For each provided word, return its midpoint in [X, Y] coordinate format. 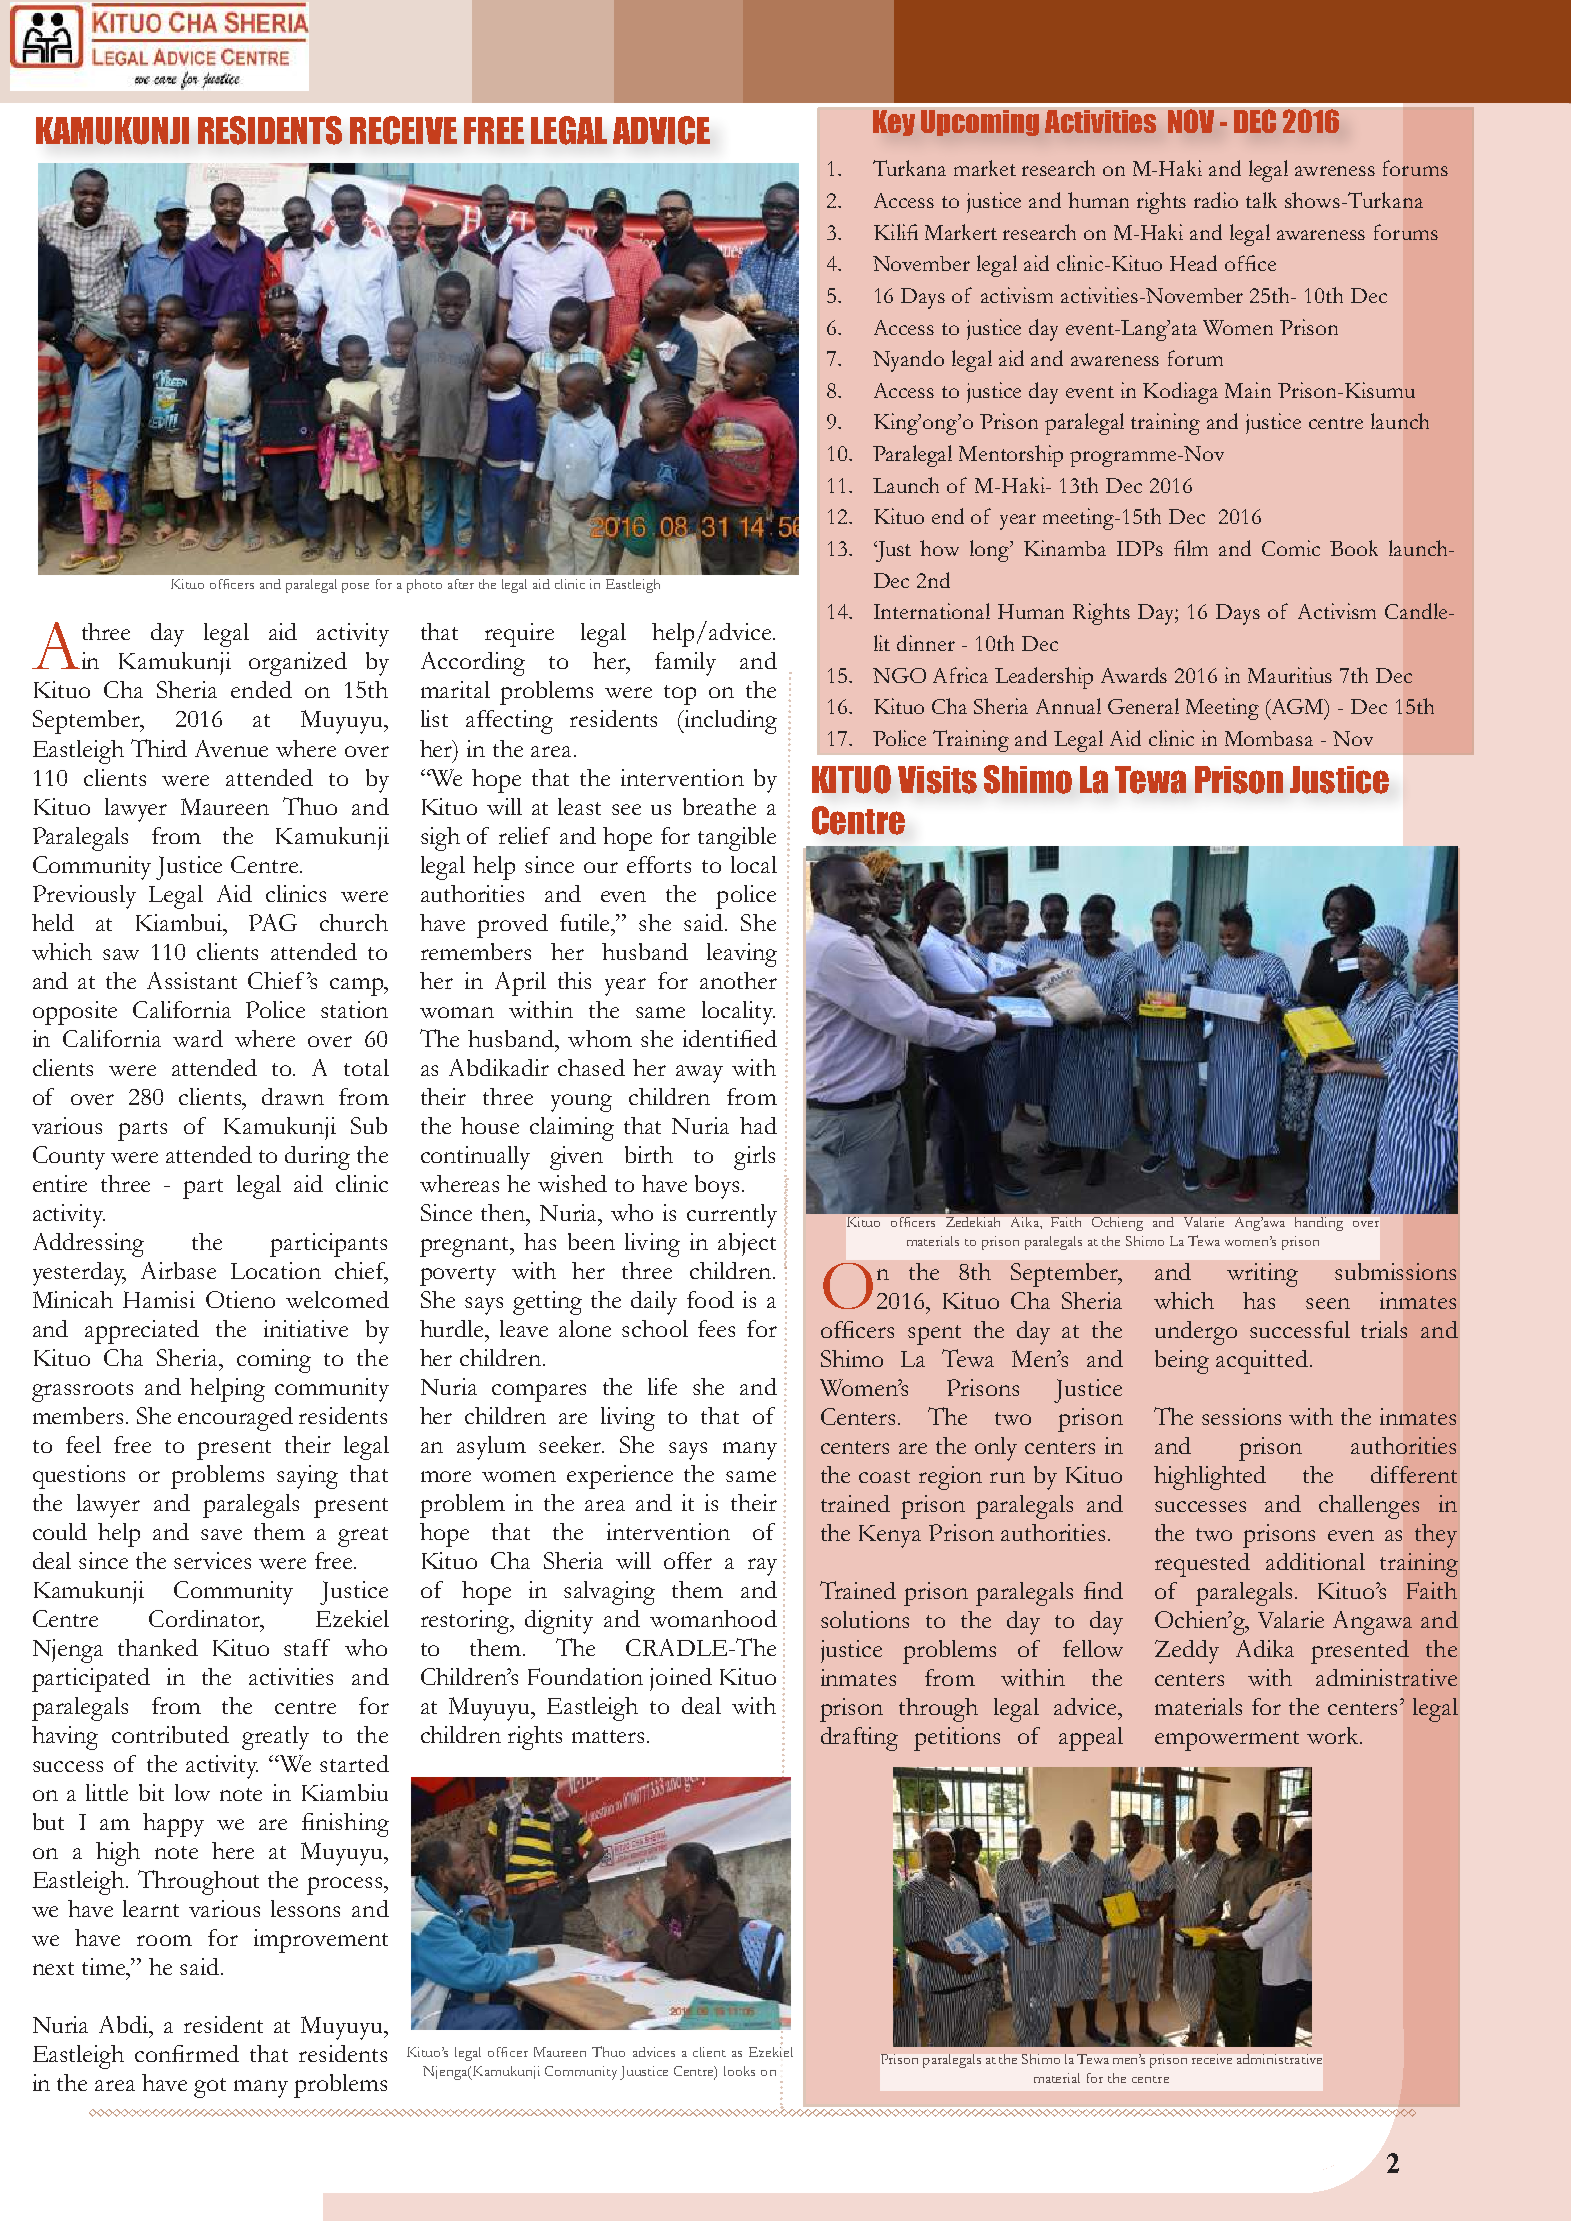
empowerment [1227, 1741]
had [758, 1125]
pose [355, 588]
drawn [293, 1096]
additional [1315, 1561]
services [212, 1560]
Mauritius [1290, 675]
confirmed [187, 2053]
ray [762, 1567]
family [685, 664]
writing [1262, 1275]
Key [894, 123]
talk [1261, 200]
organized [298, 664]
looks [739, 2071]
